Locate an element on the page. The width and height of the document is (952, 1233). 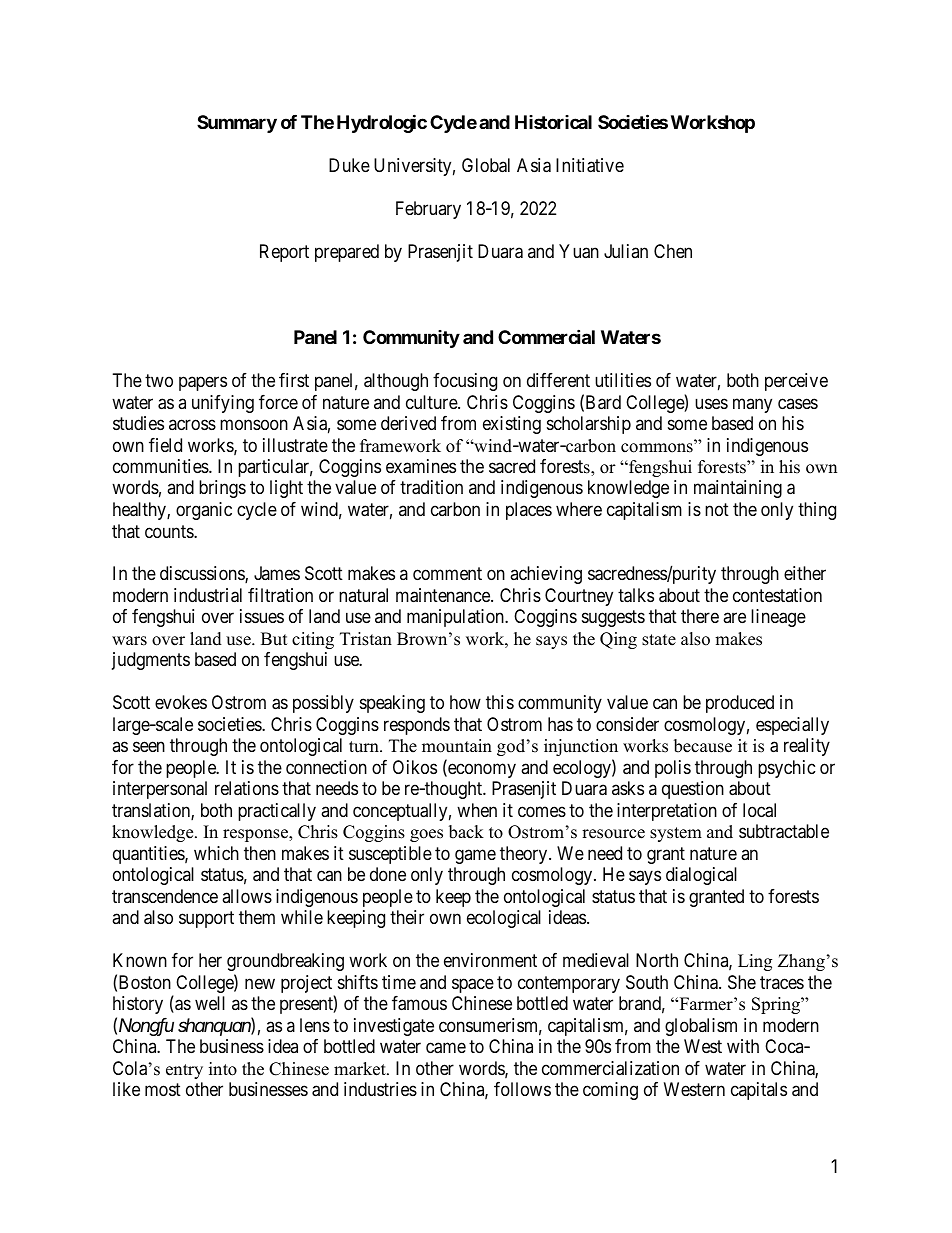
maintaining is located at coordinates (738, 489).
